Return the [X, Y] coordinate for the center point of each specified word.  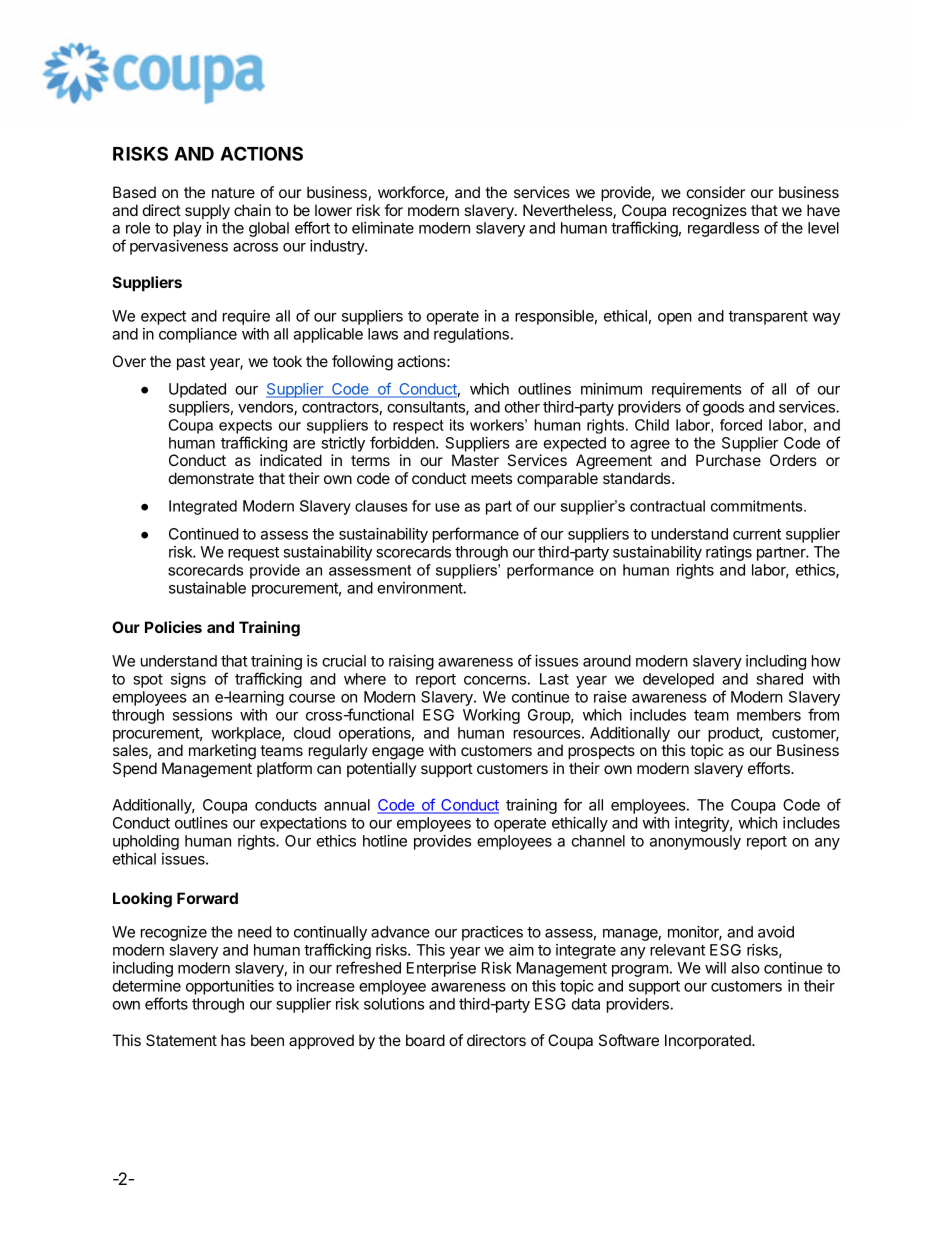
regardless [723, 229]
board [425, 1040]
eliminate [383, 228]
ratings [729, 553]
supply [207, 212]
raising [411, 662]
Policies [173, 627]
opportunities [230, 987]
